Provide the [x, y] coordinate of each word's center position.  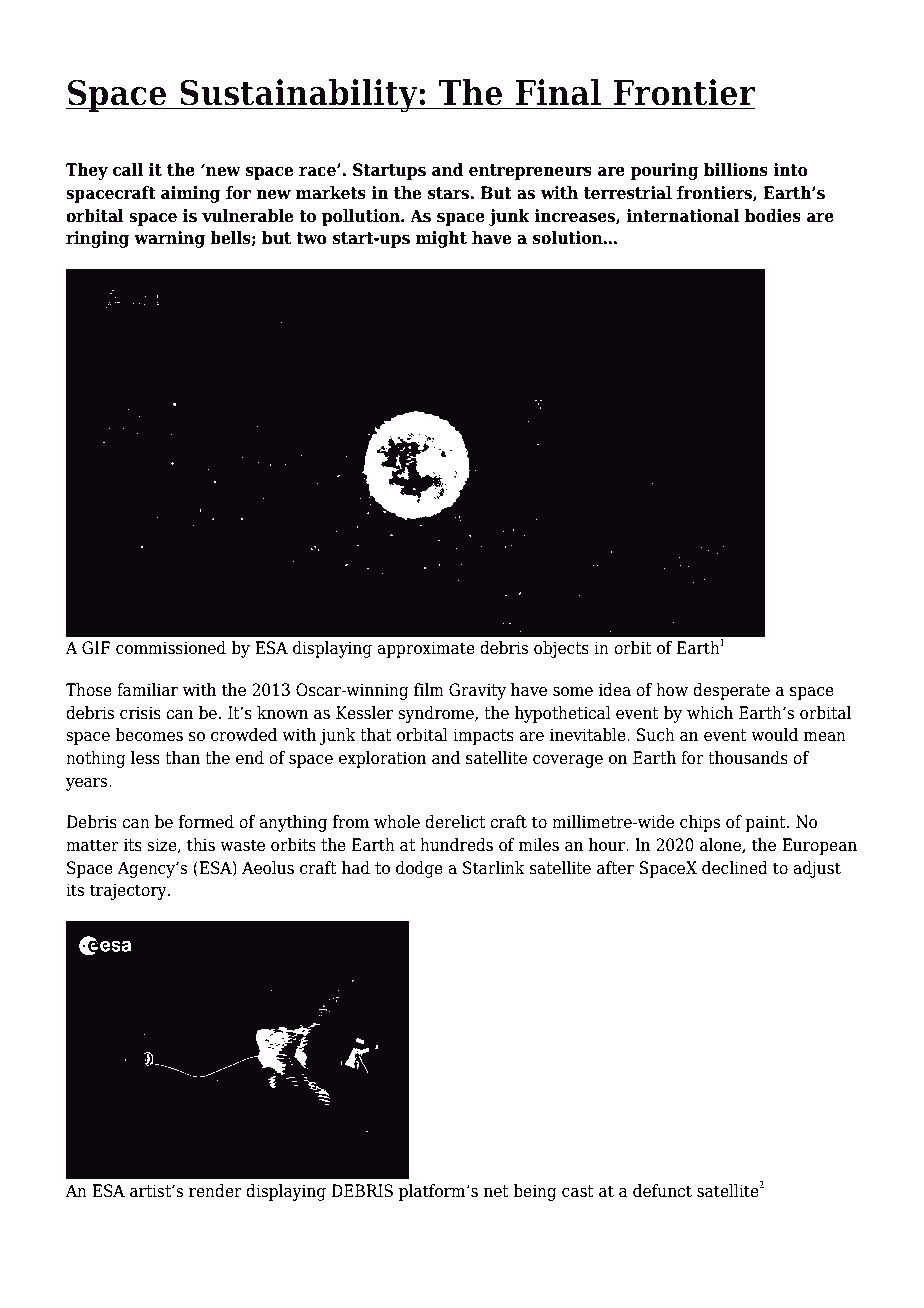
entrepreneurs [530, 172]
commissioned [171, 648]
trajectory [129, 891]
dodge [419, 869]
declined [735, 868]
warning [169, 239]
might [441, 239]
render [215, 1191]
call [128, 170]
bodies [773, 216]
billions [736, 170]
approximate [426, 649]
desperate [731, 691]
